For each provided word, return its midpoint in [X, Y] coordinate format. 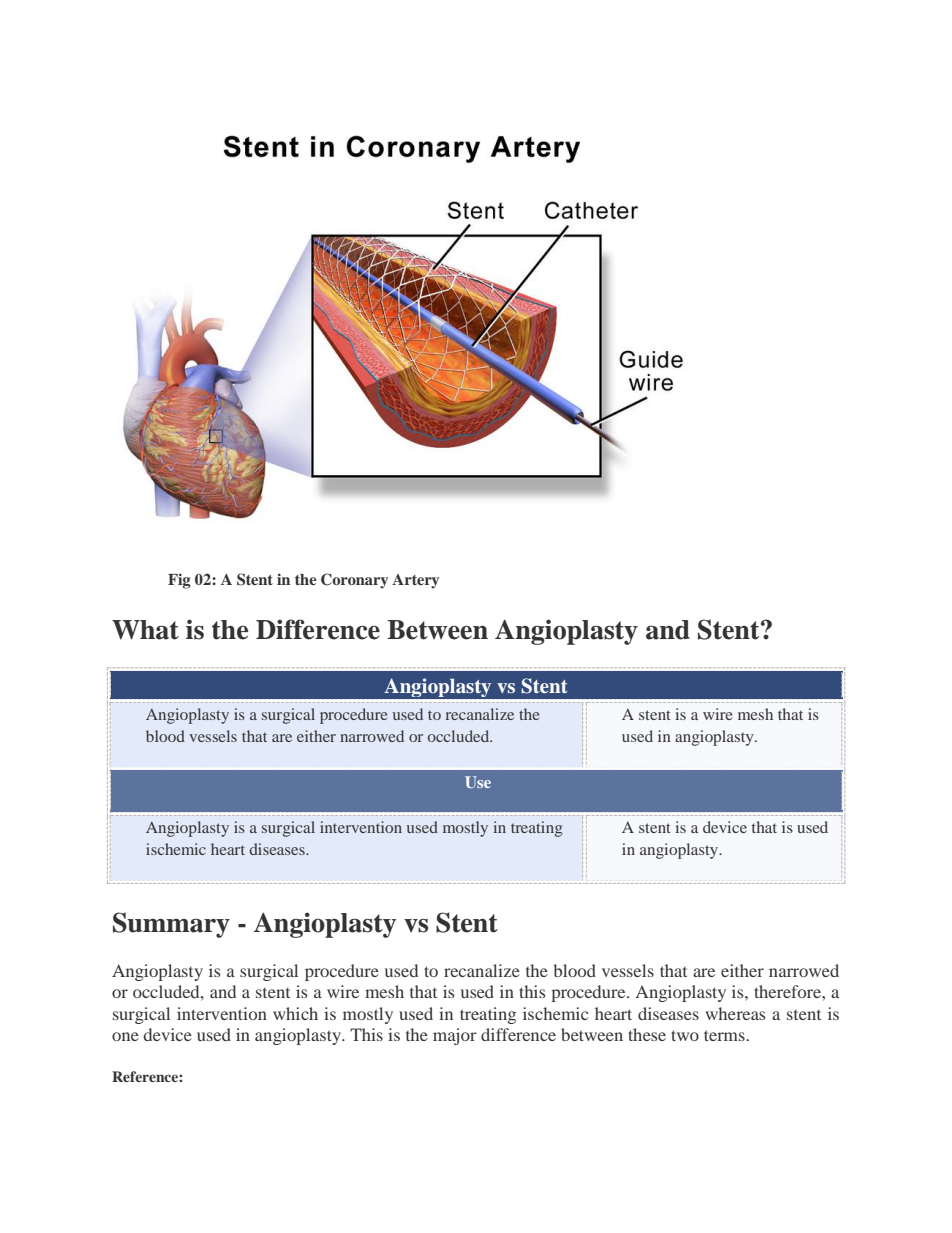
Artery [415, 581]
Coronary [354, 581]
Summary [171, 925]
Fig [179, 581]
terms [725, 1035]
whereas [735, 1013]
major [455, 1036]
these [647, 1034]
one [125, 1036]
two [685, 1035]
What [145, 630]
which [295, 1013]
